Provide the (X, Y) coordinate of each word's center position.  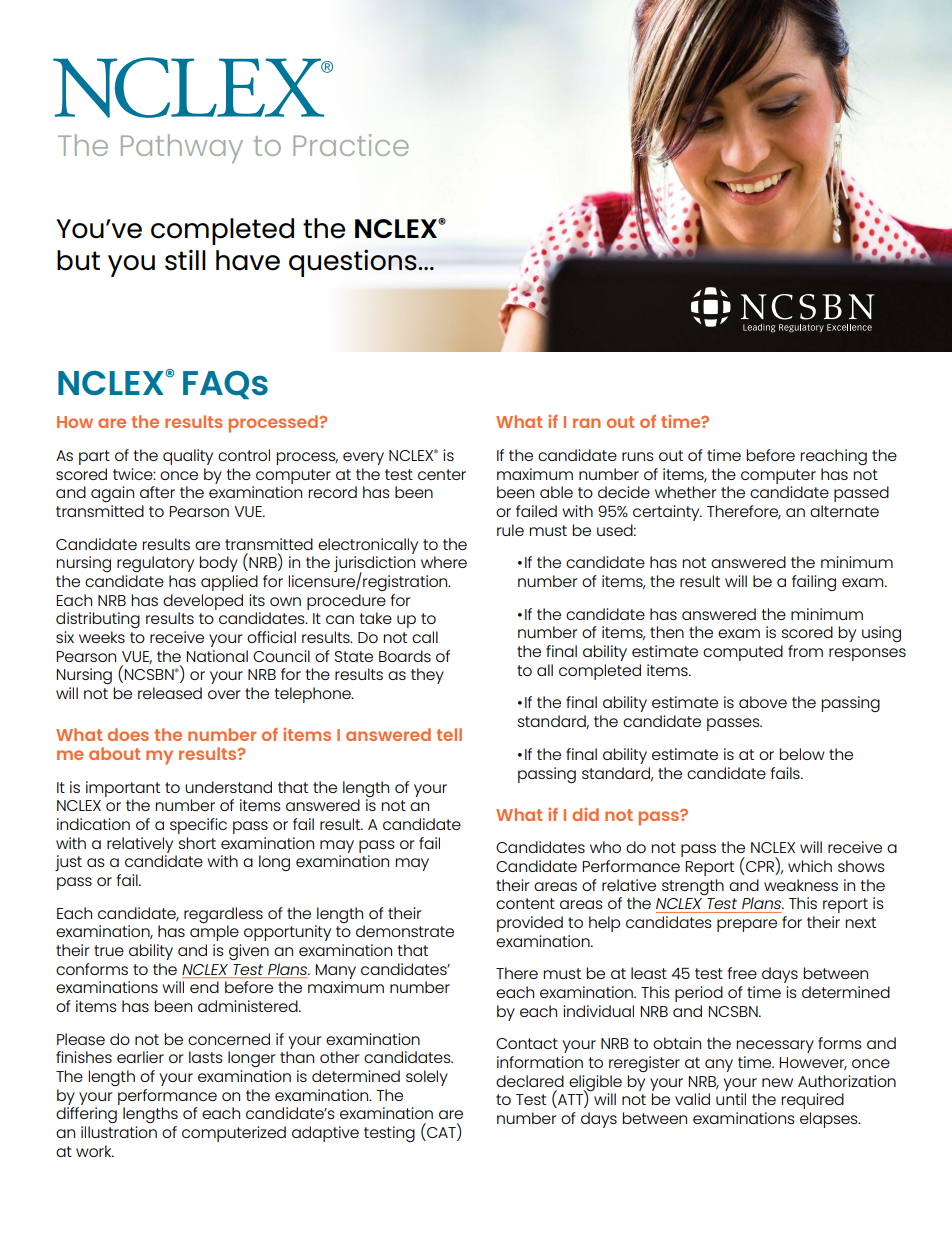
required (812, 1101)
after (157, 492)
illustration (119, 1132)
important (123, 789)
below (802, 754)
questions (354, 263)
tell (449, 734)
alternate (844, 511)
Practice (351, 145)
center (442, 474)
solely (427, 1078)
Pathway (182, 149)
